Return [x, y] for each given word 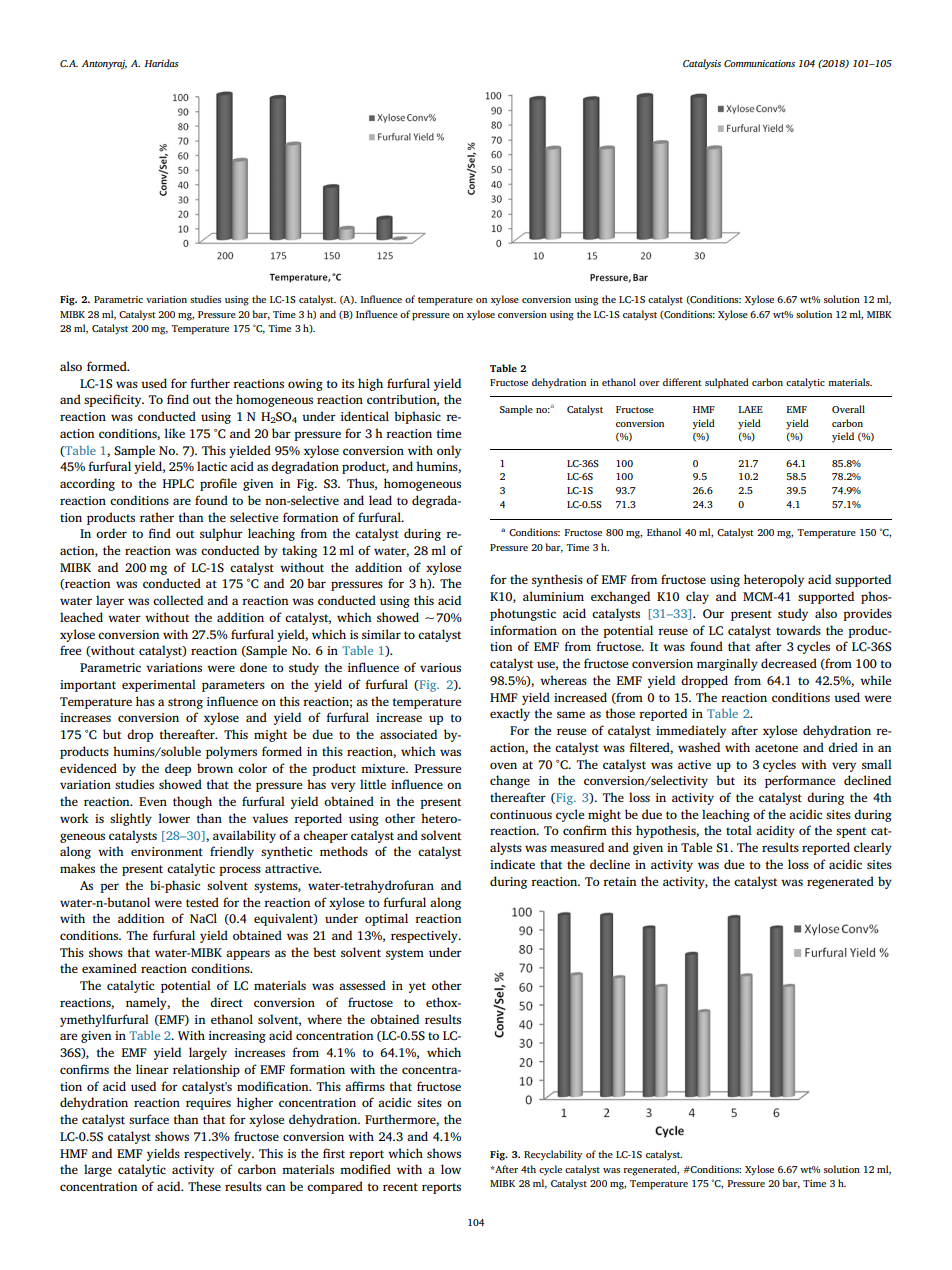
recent [400, 1187]
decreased [789, 663]
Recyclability [553, 1155]
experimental [159, 685]
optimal [386, 919]
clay [697, 597]
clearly [873, 848]
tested [202, 902]
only [449, 451]
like [174, 433]
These [204, 1186]
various [440, 667]
